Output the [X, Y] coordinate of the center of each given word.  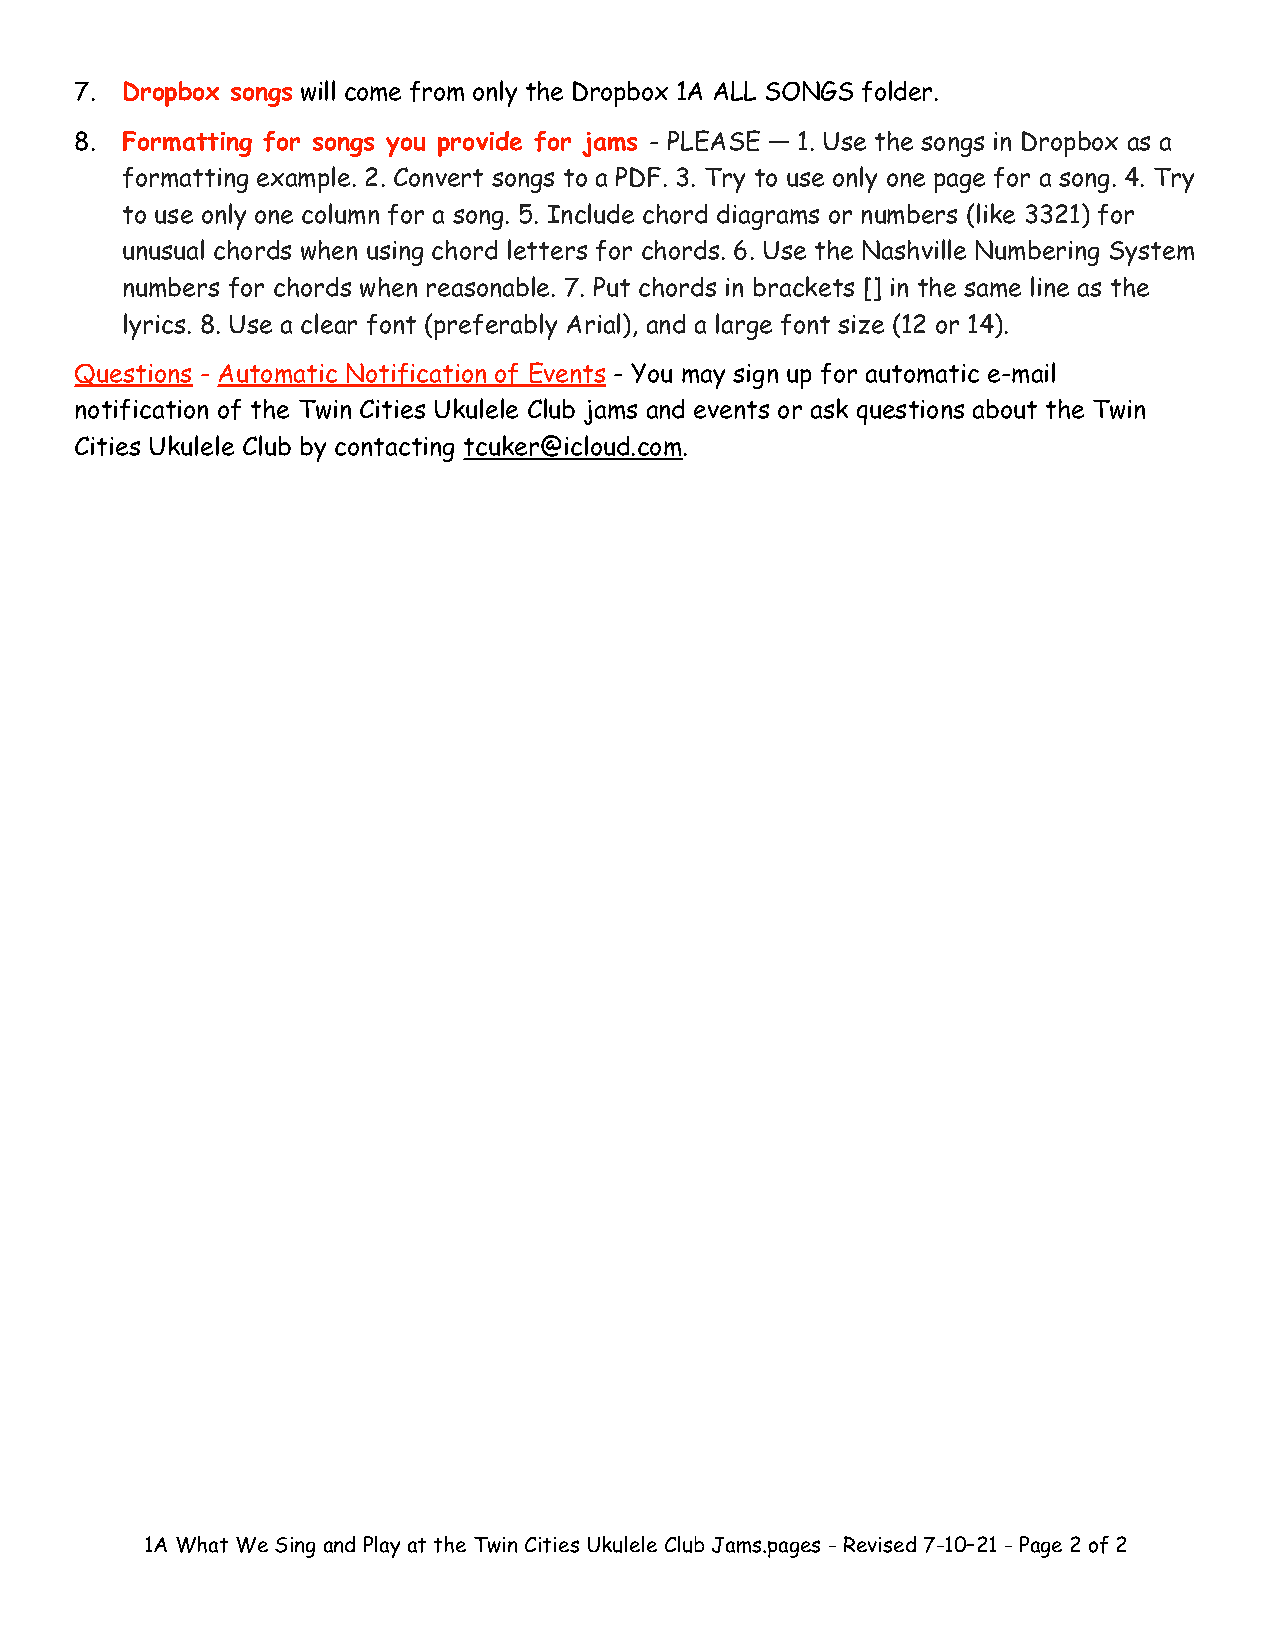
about [1005, 409]
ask [829, 408]
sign [755, 376]
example [303, 179]
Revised [880, 1544]
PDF [638, 177]
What [202, 1544]
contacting [394, 449]
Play [382, 1547]
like [996, 213]
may [703, 378]
